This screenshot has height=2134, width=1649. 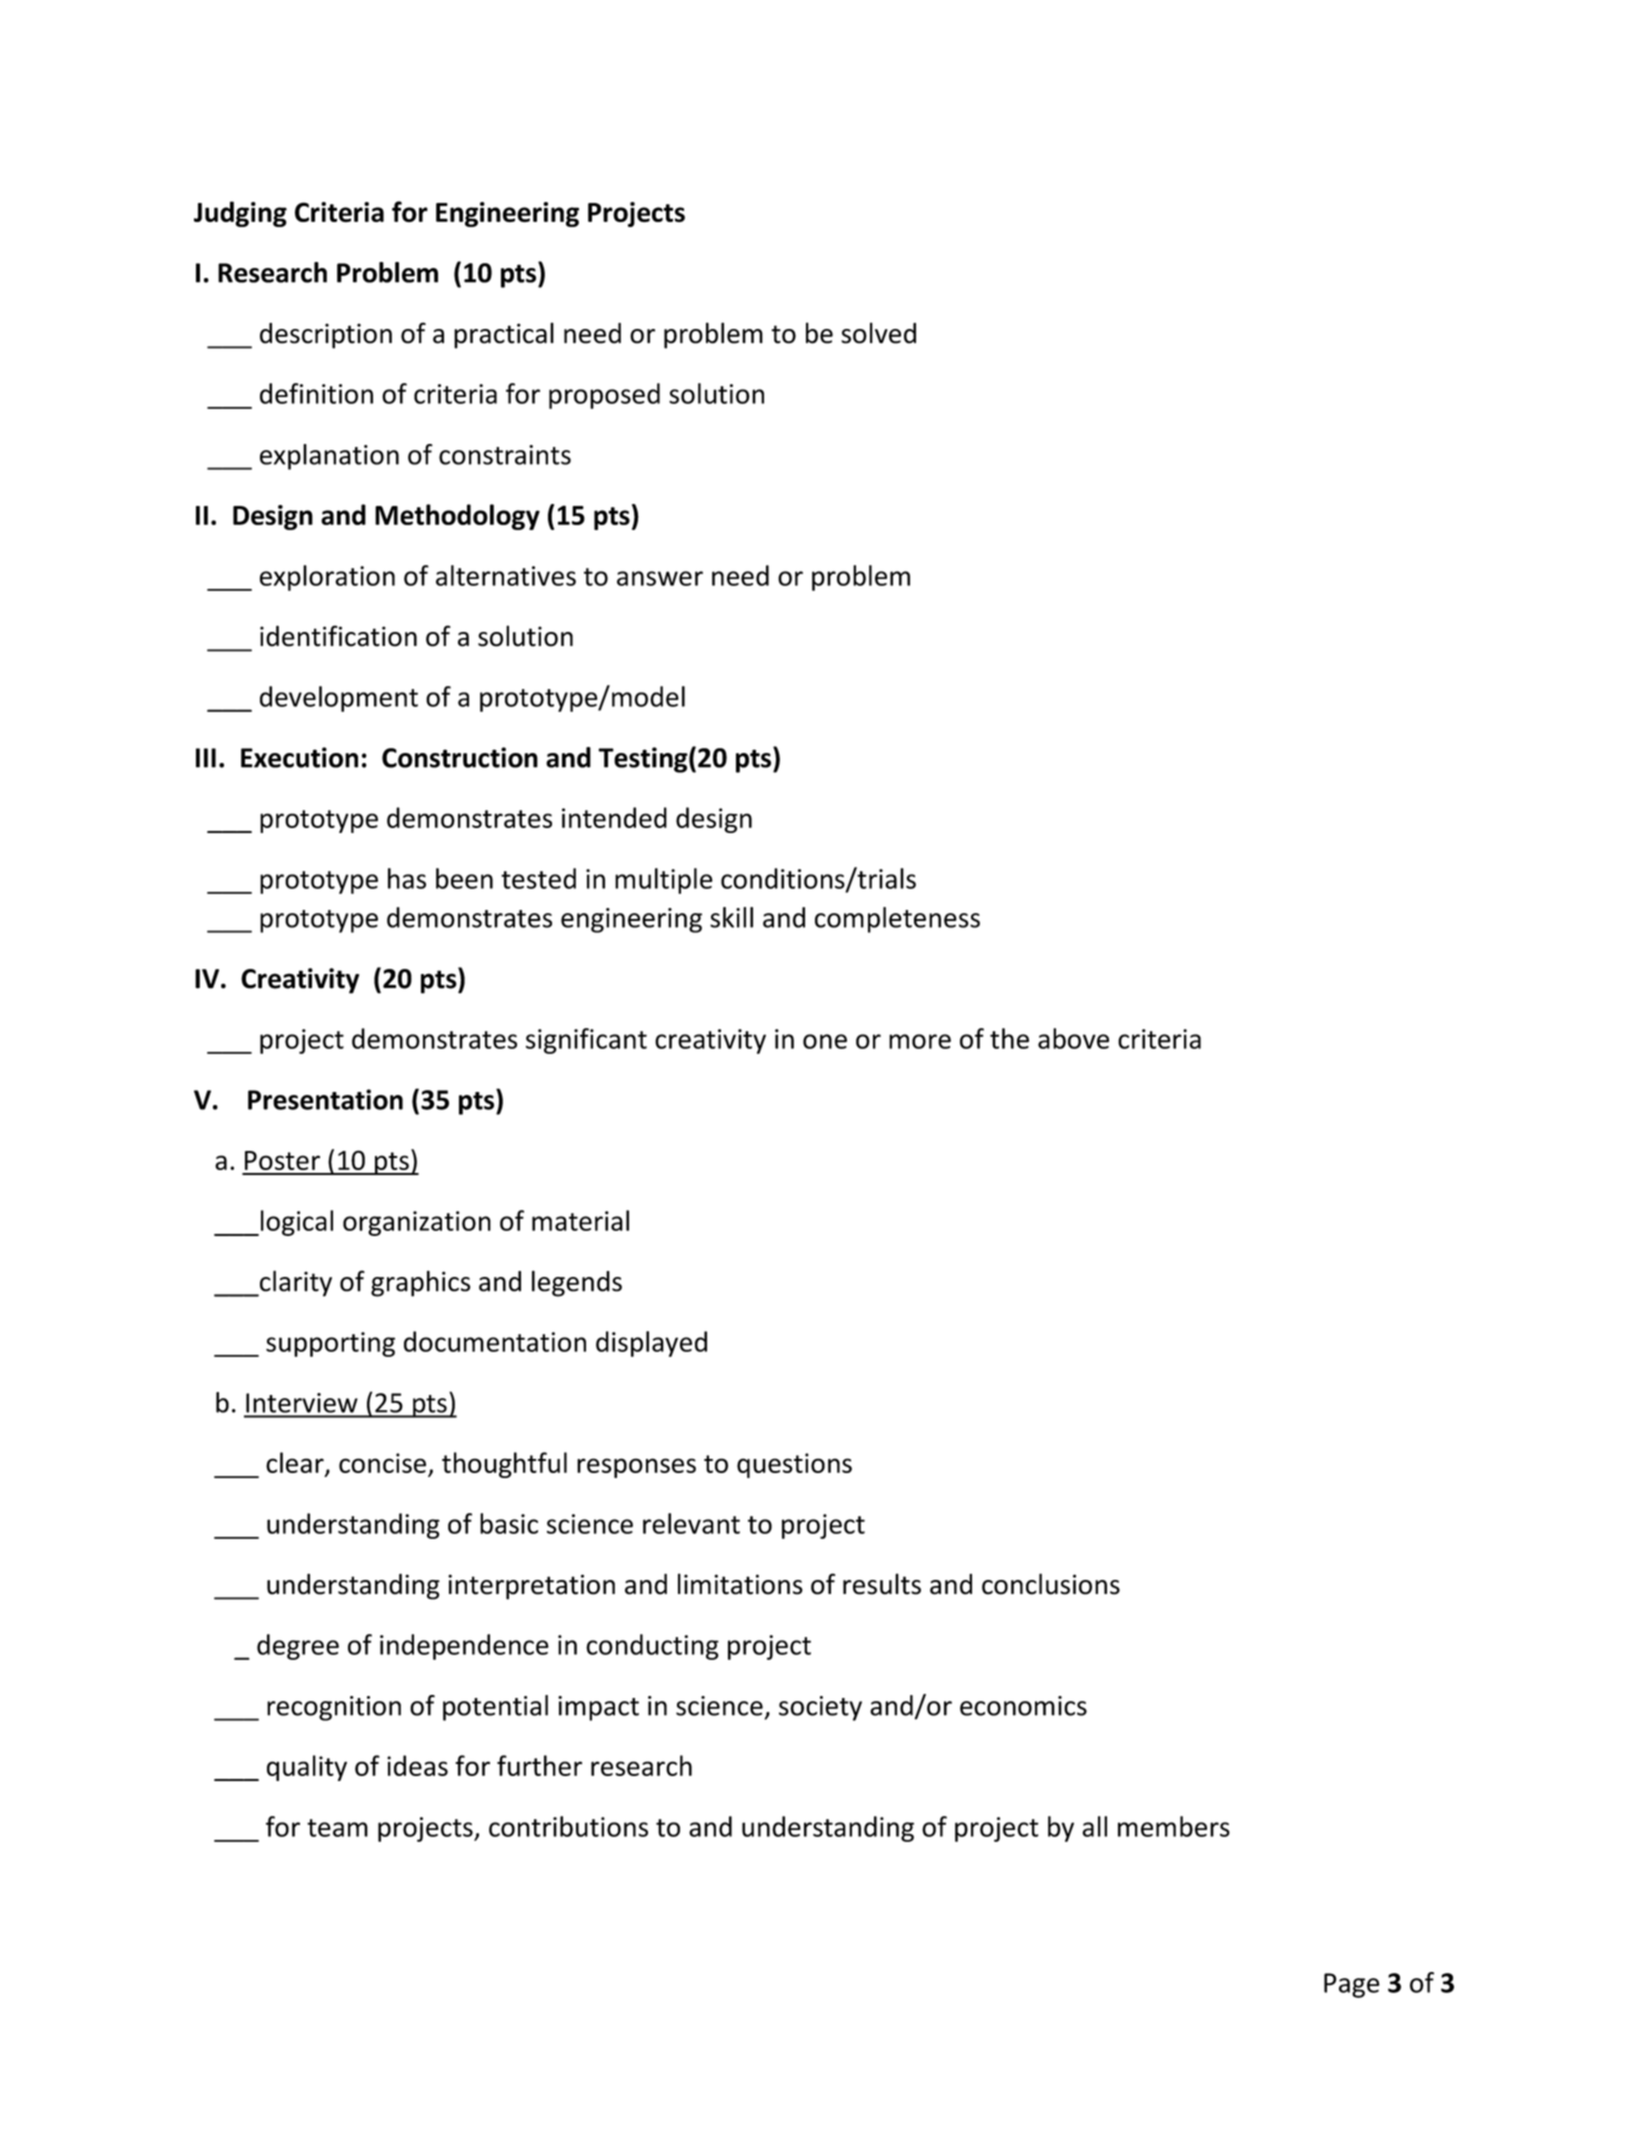 What do you see at coordinates (326, 336) in the screenshot?
I see `description` at bounding box center [326, 336].
